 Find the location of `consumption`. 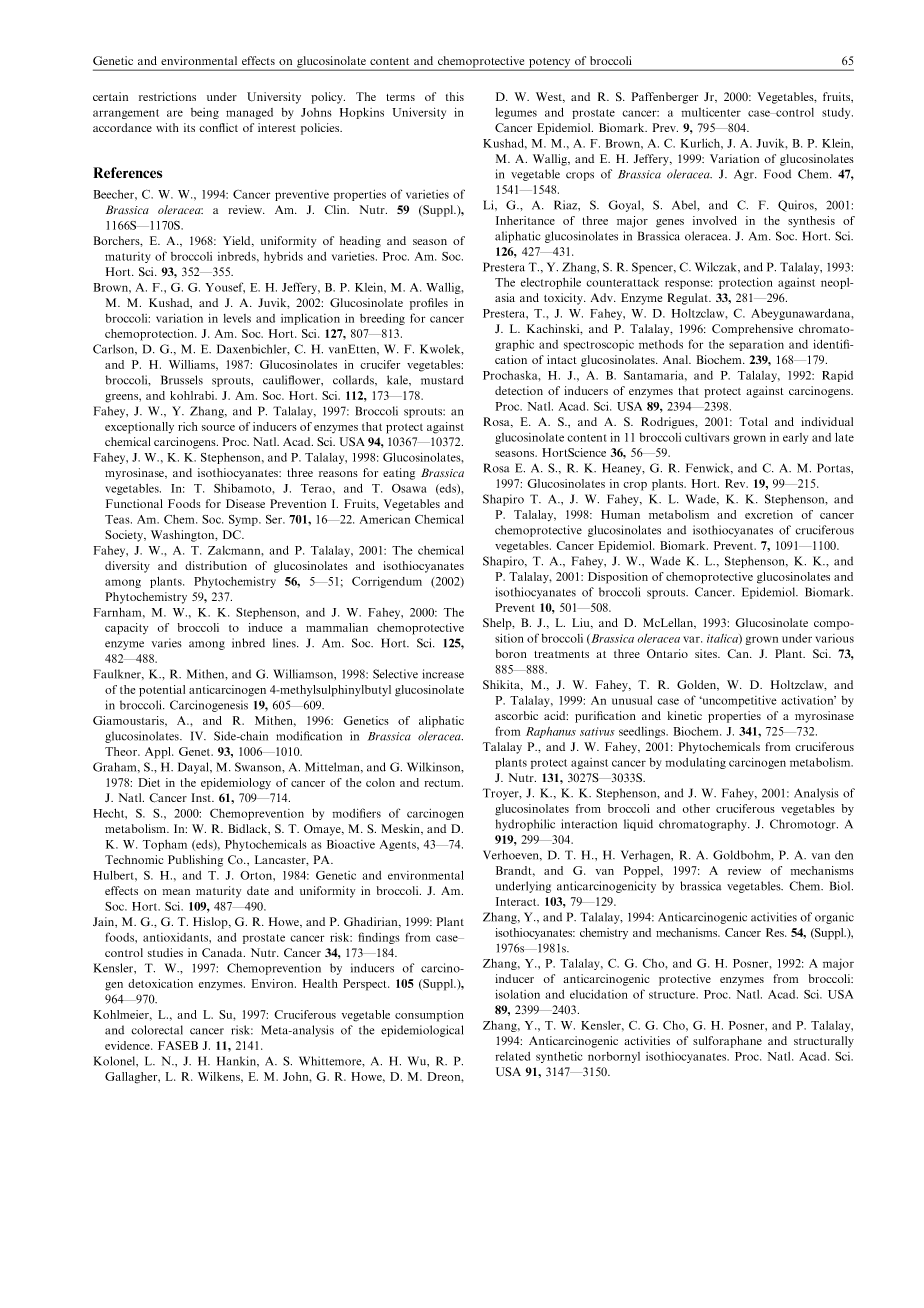

consumption is located at coordinates (429, 1016).
